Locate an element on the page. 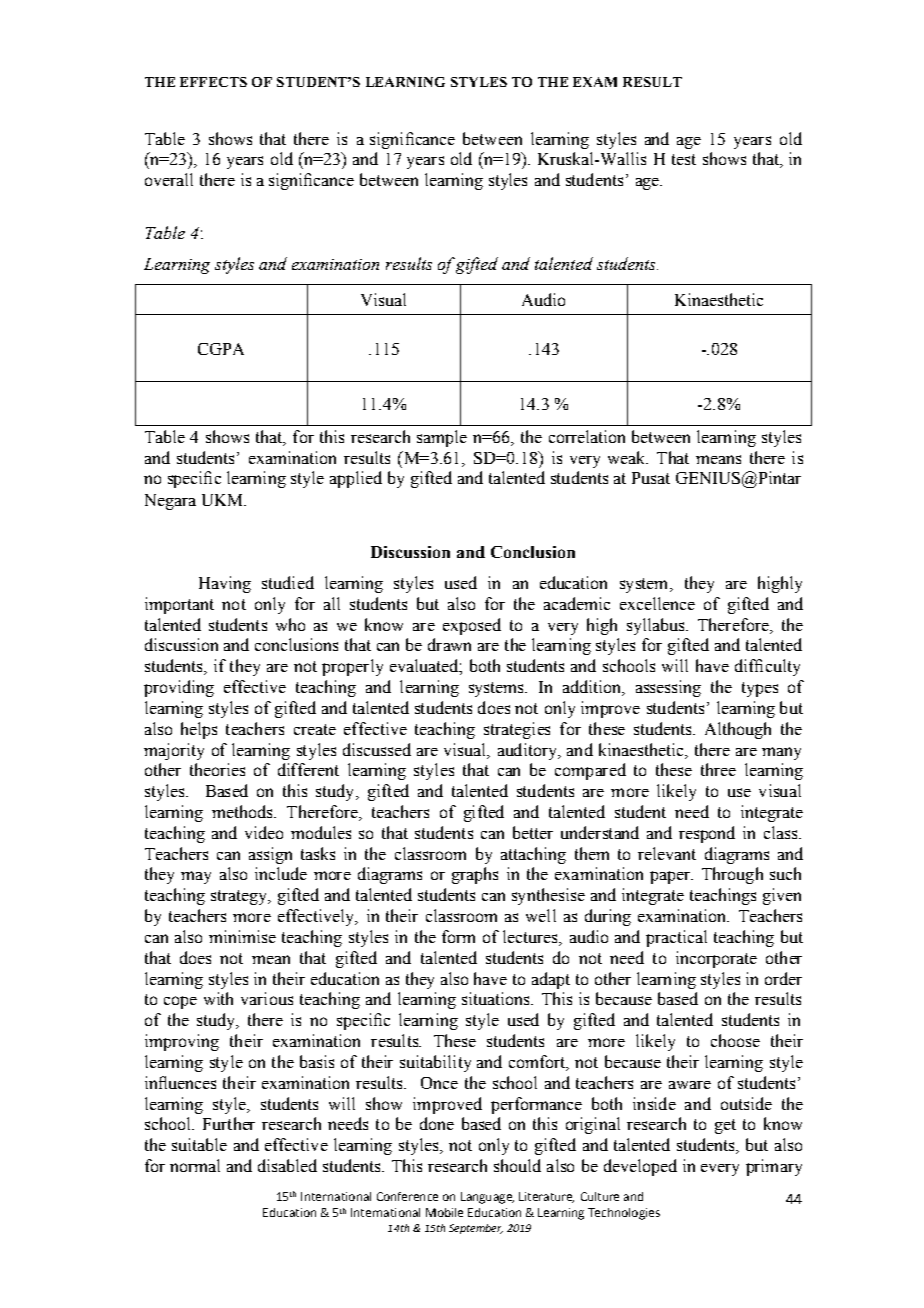 The width and height of the page is (924, 1308). who is located at coordinates (290, 624).
